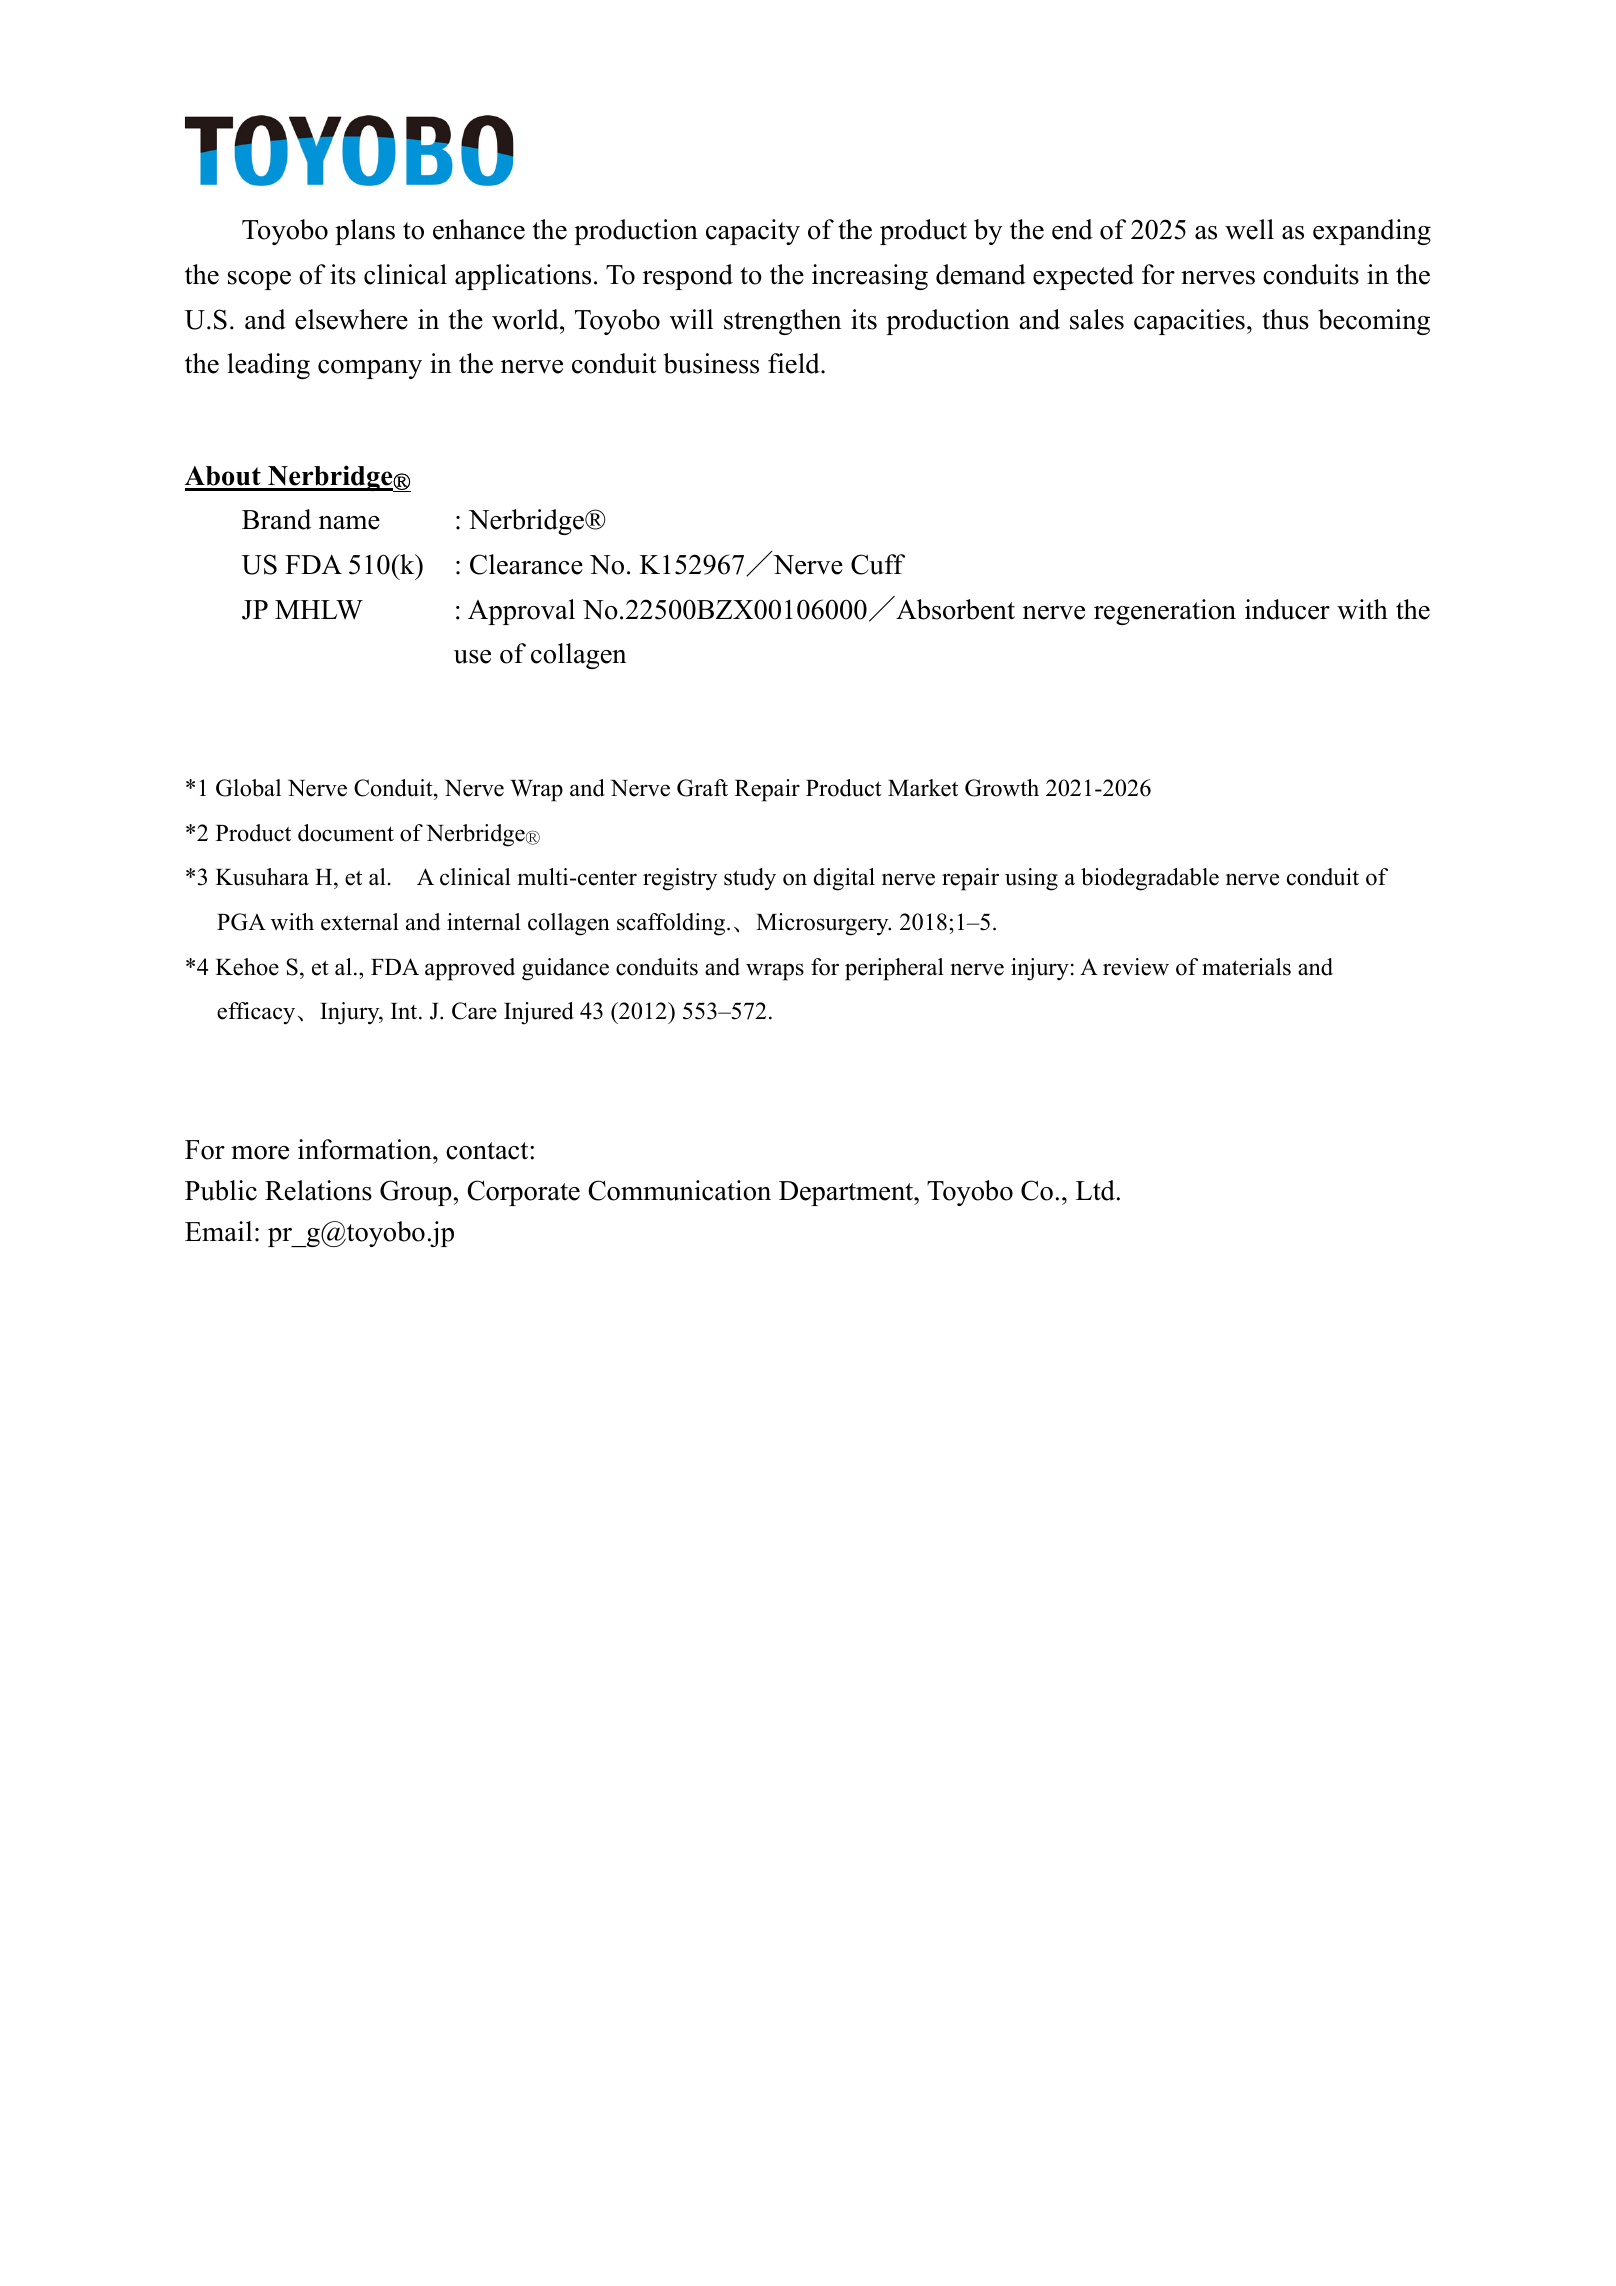  What do you see at coordinates (753, 232) in the screenshot?
I see `capacity` at bounding box center [753, 232].
